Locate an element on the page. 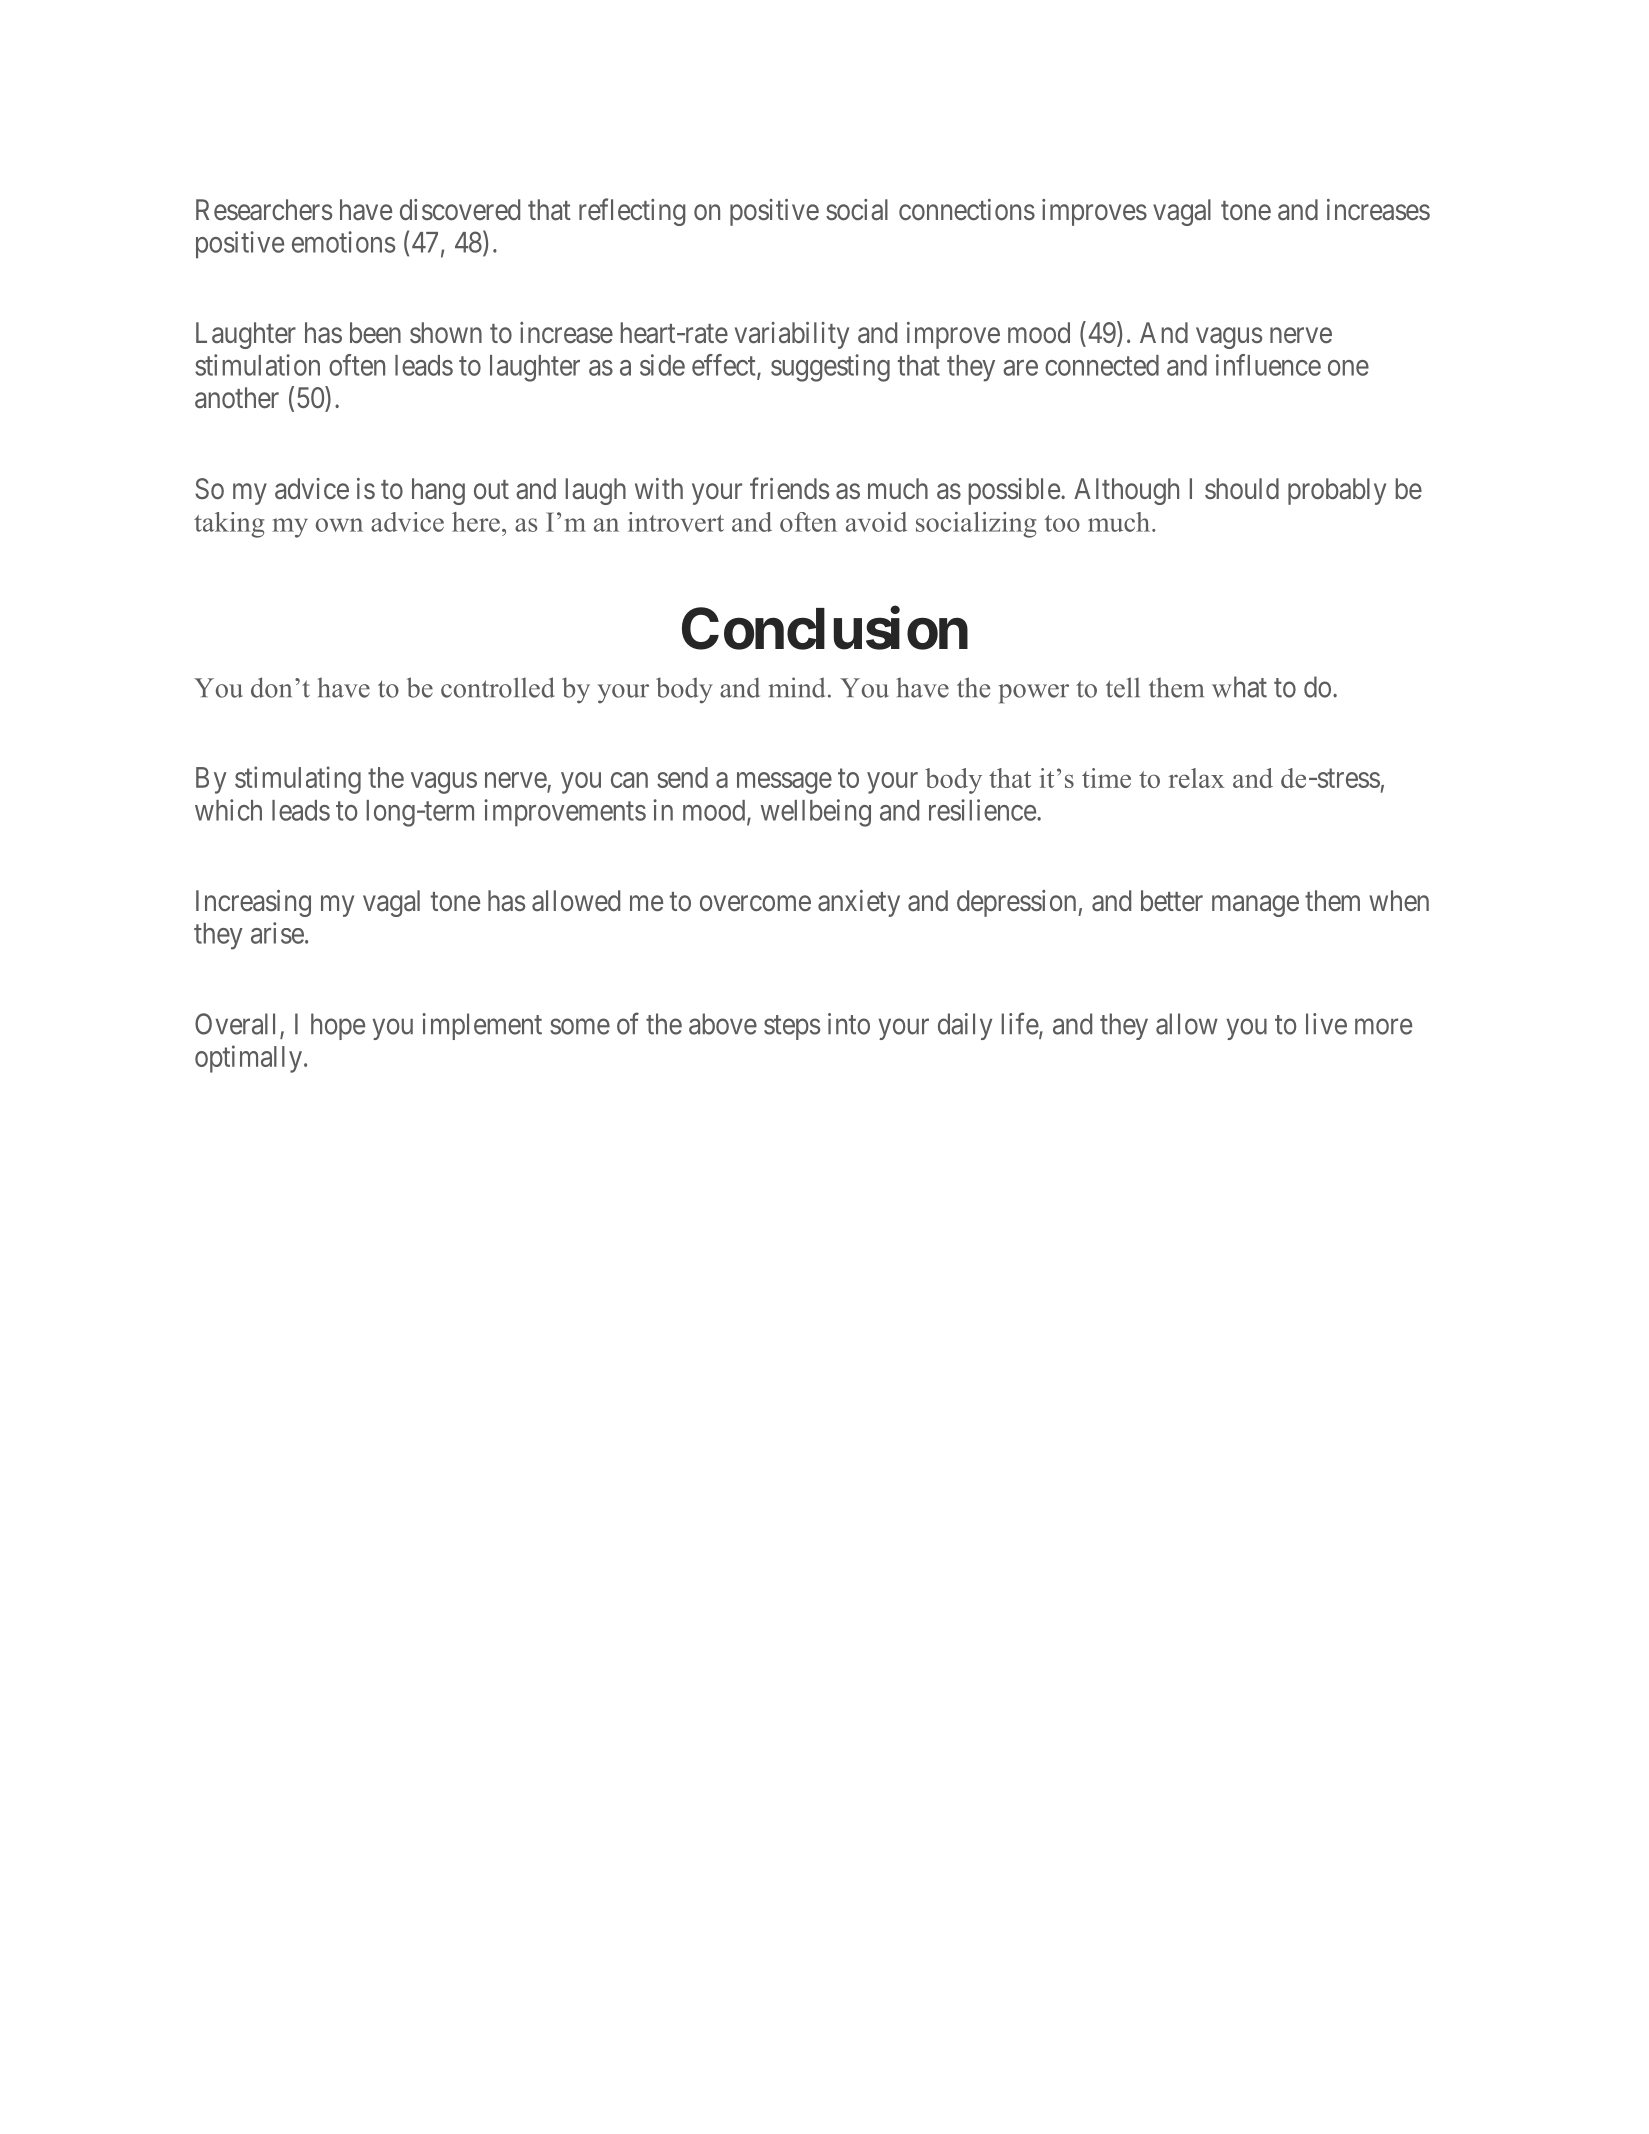  influence is located at coordinates (1268, 365).
